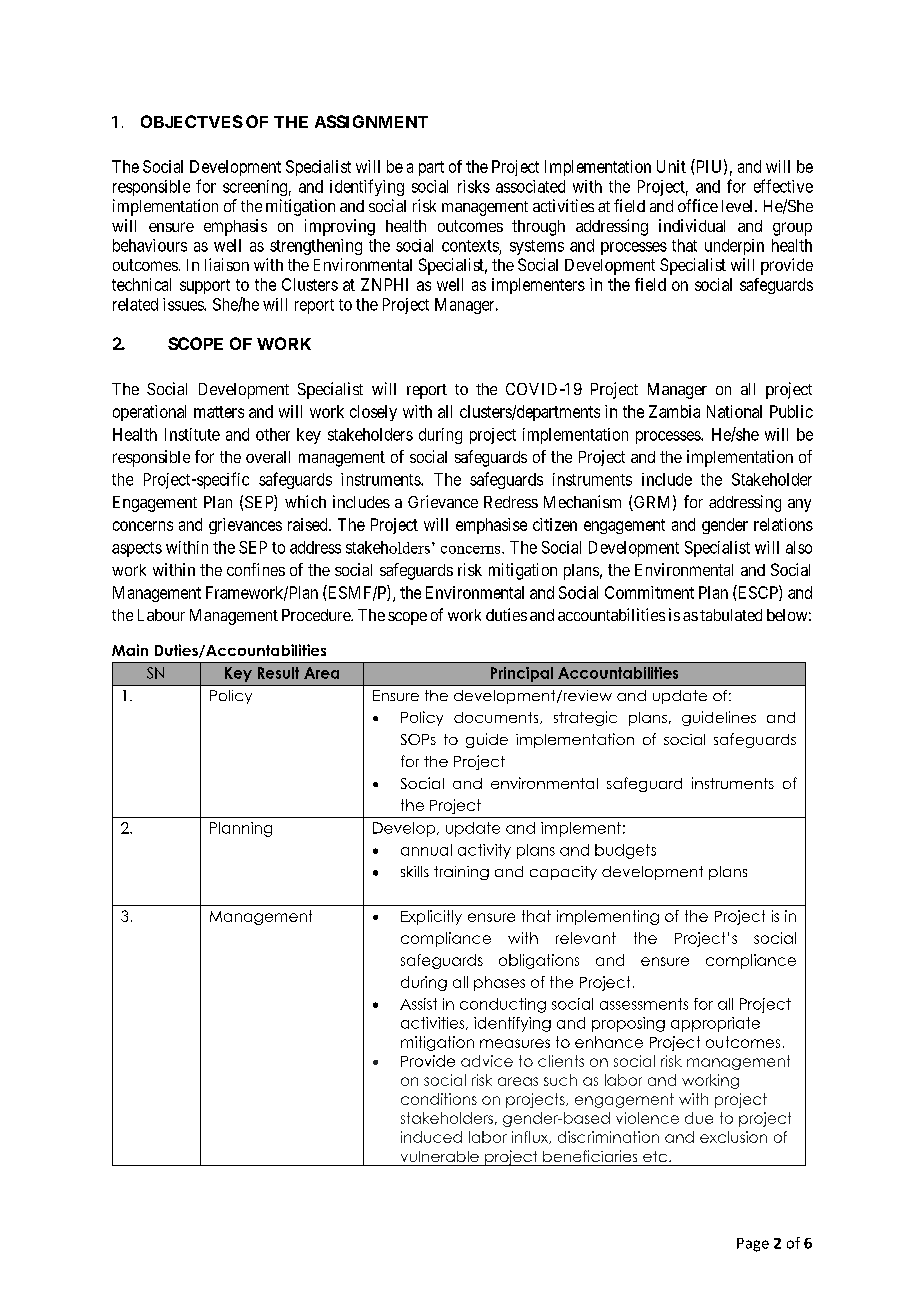 This page has height=1308, width=924. I want to click on Result, so click(278, 673).
